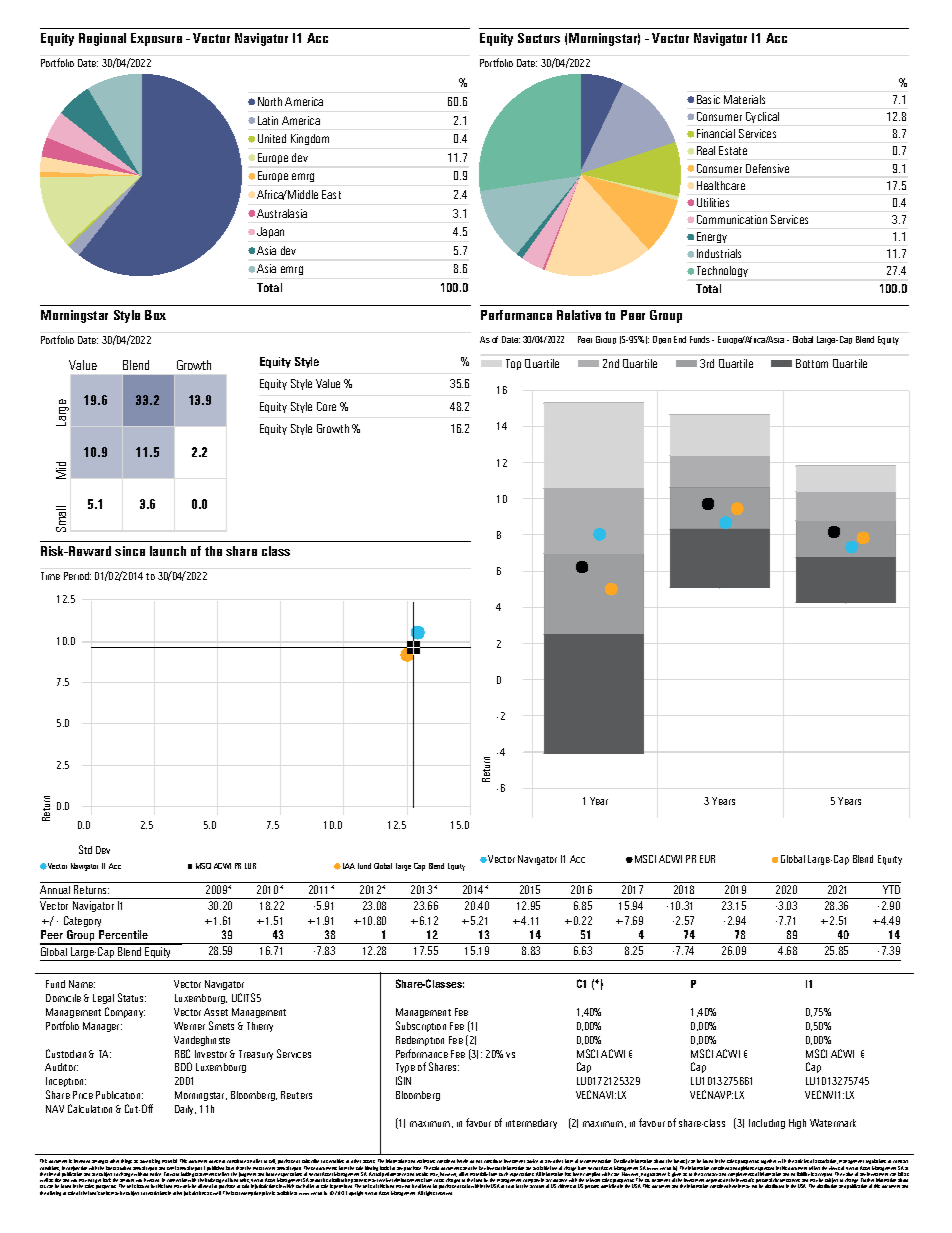  Describe the element at coordinates (662, 340) in the image. I see `Open` at that location.
